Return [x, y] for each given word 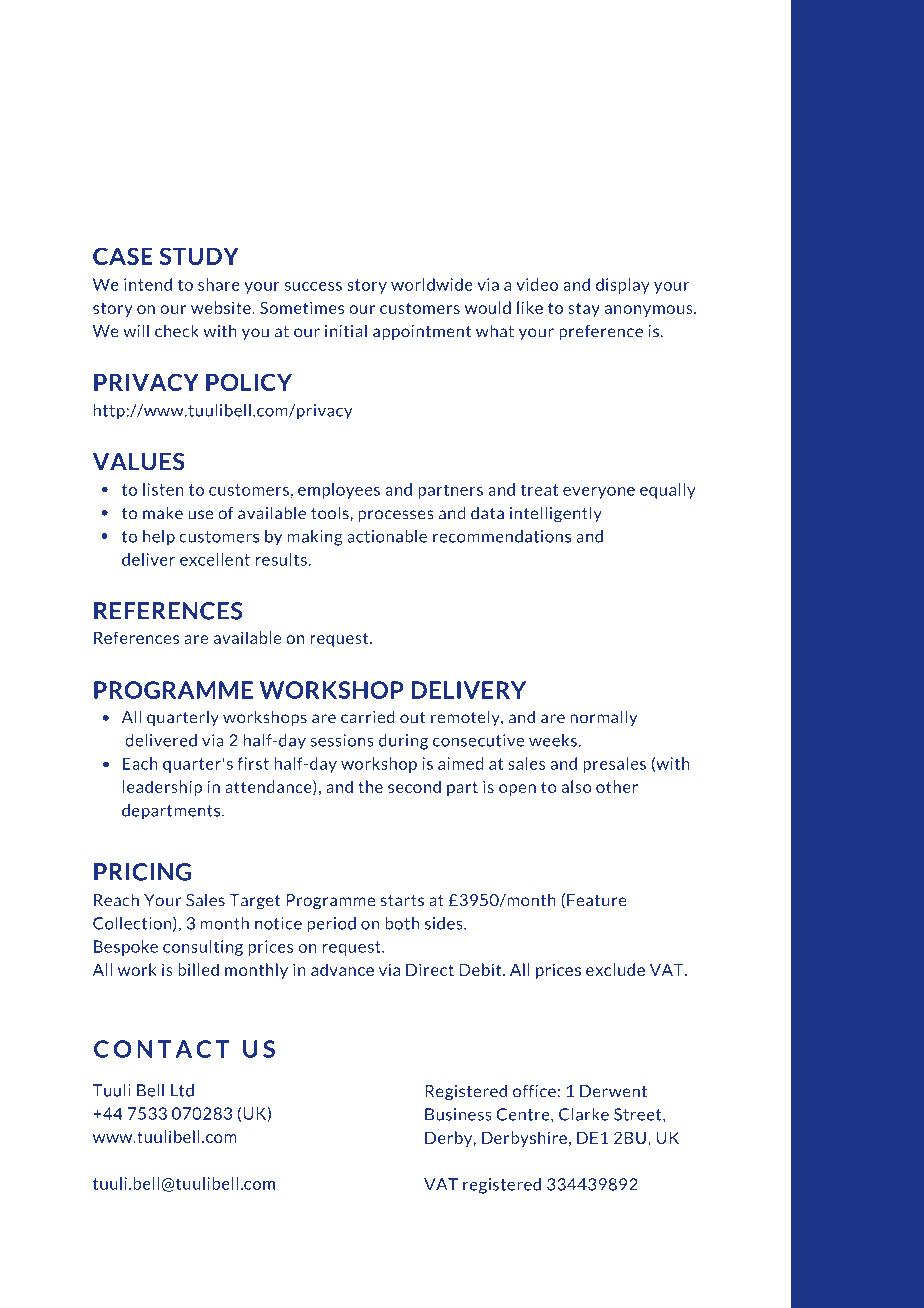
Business [458, 1114]
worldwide [432, 284]
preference [601, 332]
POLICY [249, 382]
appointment [422, 332]
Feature [597, 900]
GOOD [173, 157]
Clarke [584, 1114]
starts [402, 901]
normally [603, 718]
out [412, 718]
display [623, 286]
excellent [215, 559]
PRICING [142, 872]
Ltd [182, 1090]
